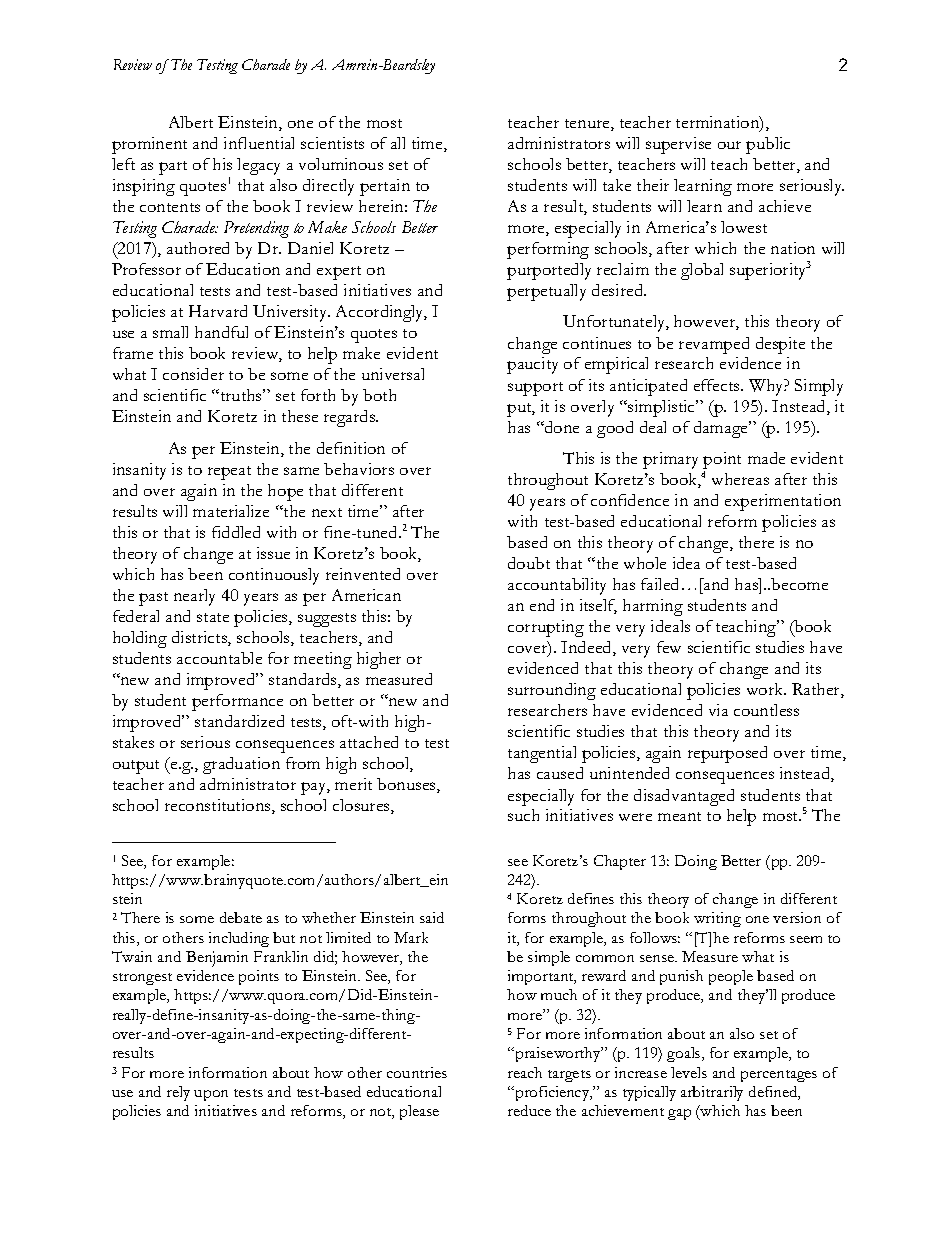 Image resolution: width=952 pixels, height=1233 pixels. Describe the element at coordinates (432, 917) in the document. I see `said` at that location.
